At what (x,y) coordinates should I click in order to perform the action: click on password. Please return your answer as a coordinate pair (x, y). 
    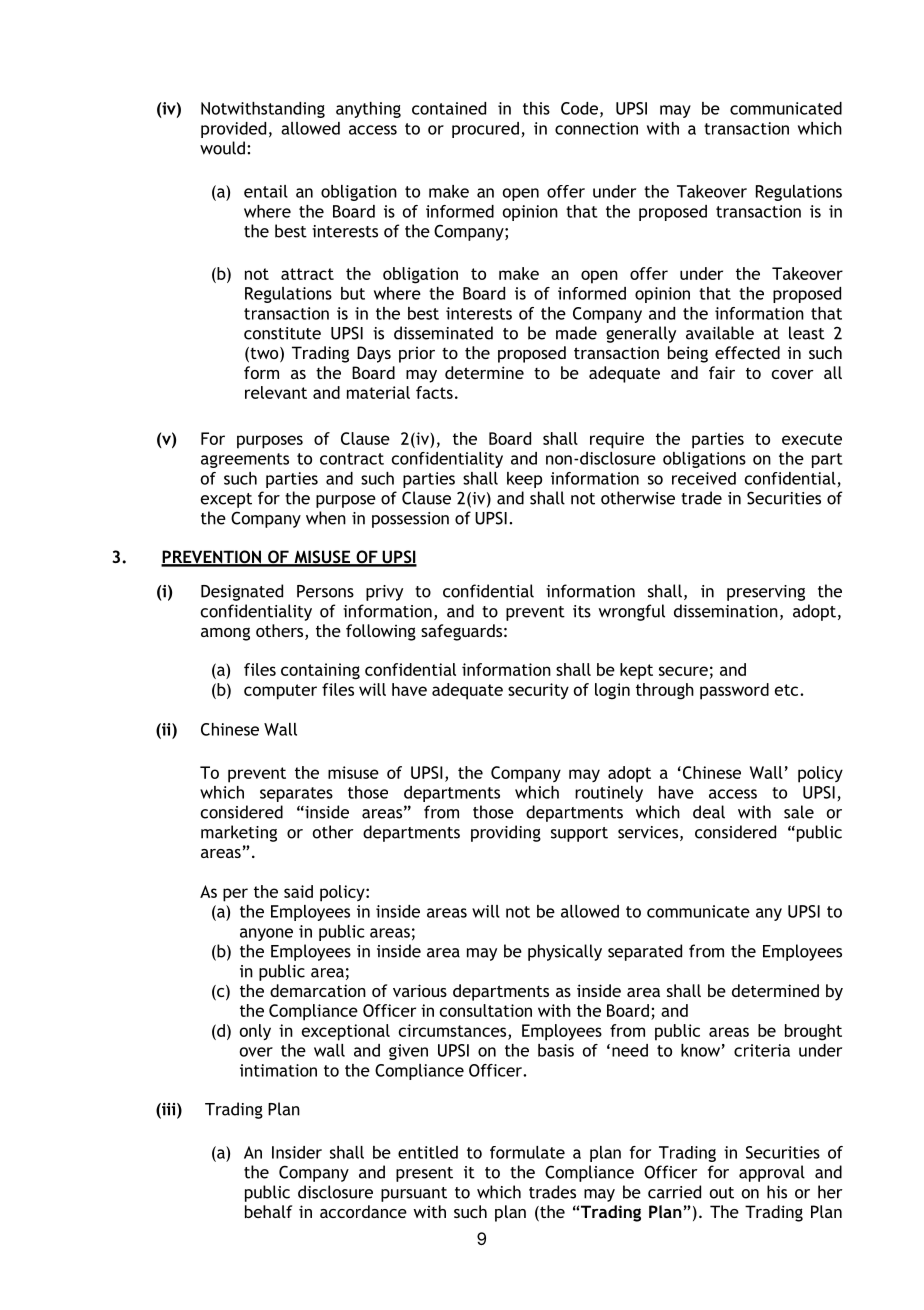
    Looking at the image, I should click on (734, 691).
